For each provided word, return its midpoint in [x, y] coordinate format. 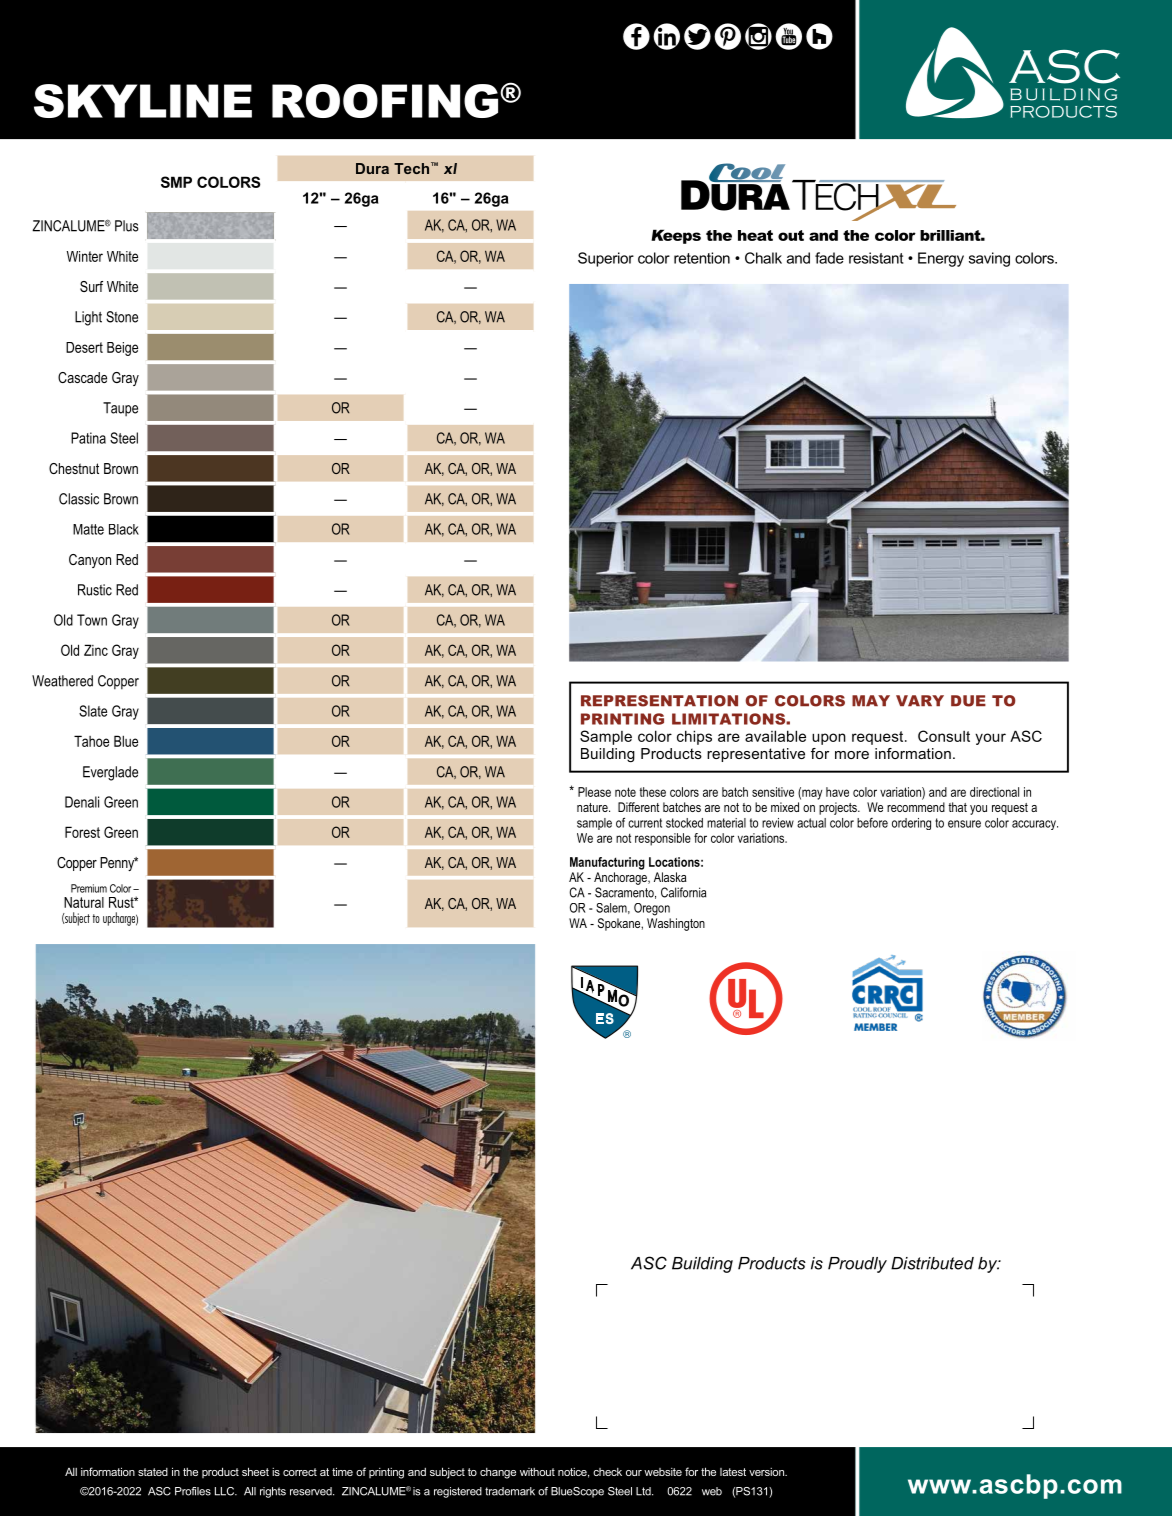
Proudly [857, 1265]
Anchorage [621, 878]
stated [153, 1472]
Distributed [932, 1263]
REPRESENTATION [659, 701]
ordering [911, 824]
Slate [93, 711]
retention [702, 258]
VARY [920, 700]
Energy [941, 259]
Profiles [193, 1491]
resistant [876, 258]
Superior [606, 259]
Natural [84, 902]
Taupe [120, 409]
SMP [176, 182]
